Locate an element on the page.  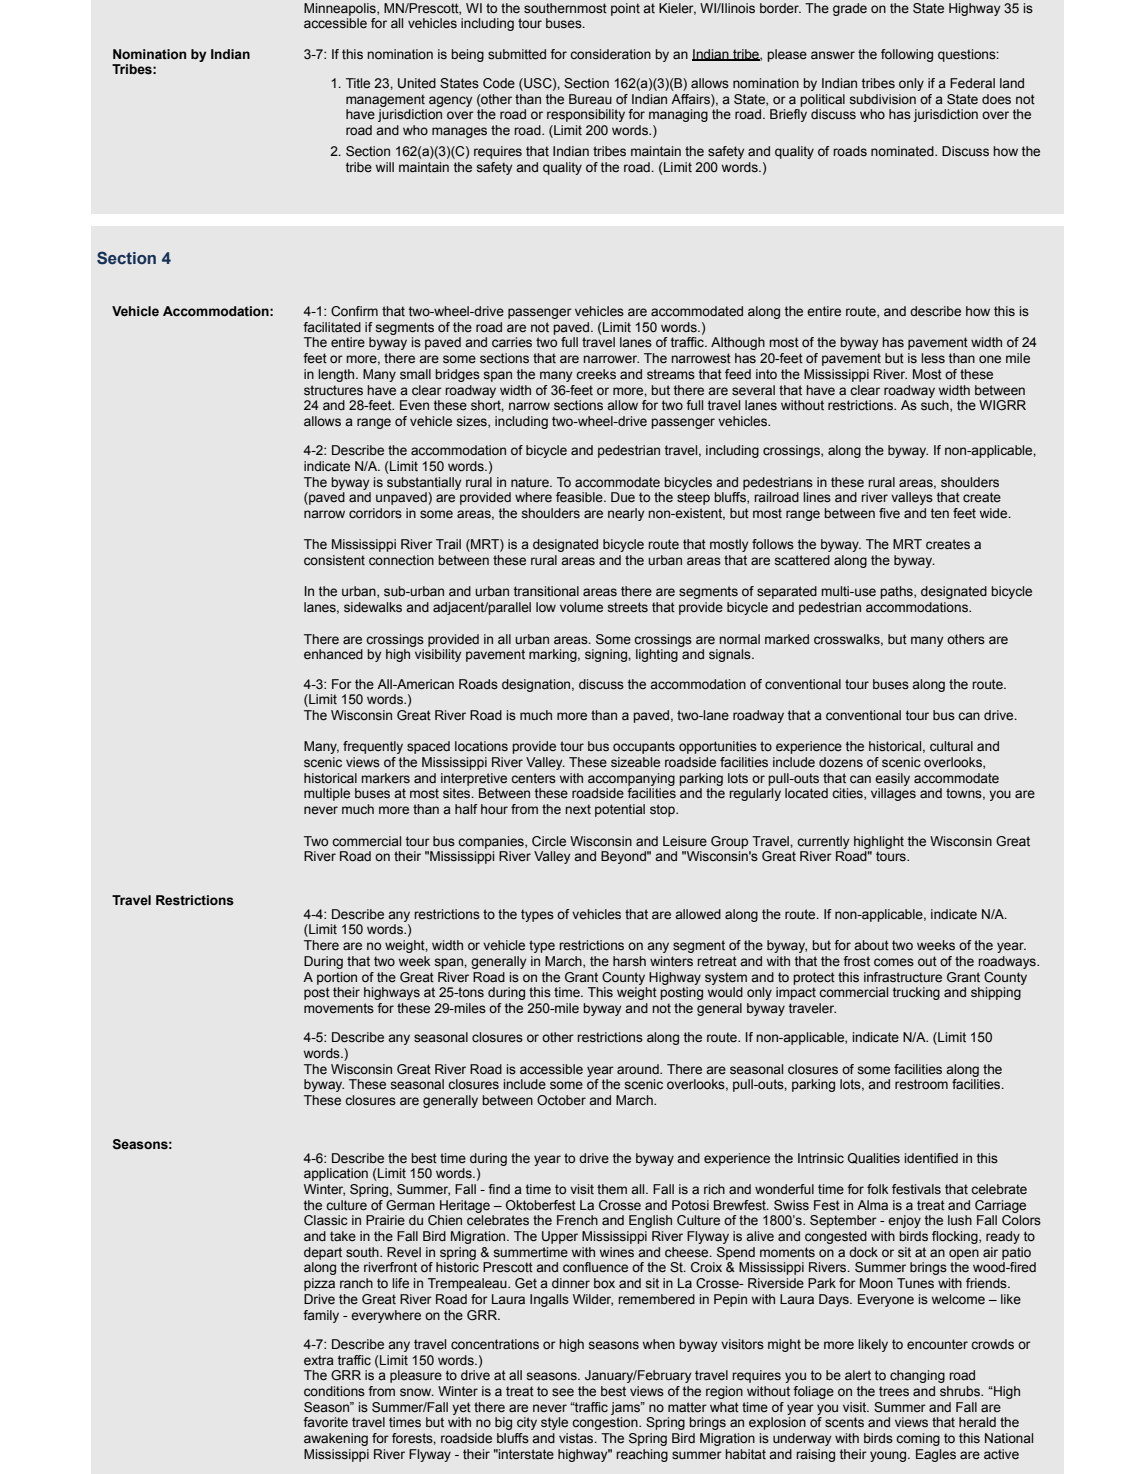
matter is located at coordinates (687, 1407).
